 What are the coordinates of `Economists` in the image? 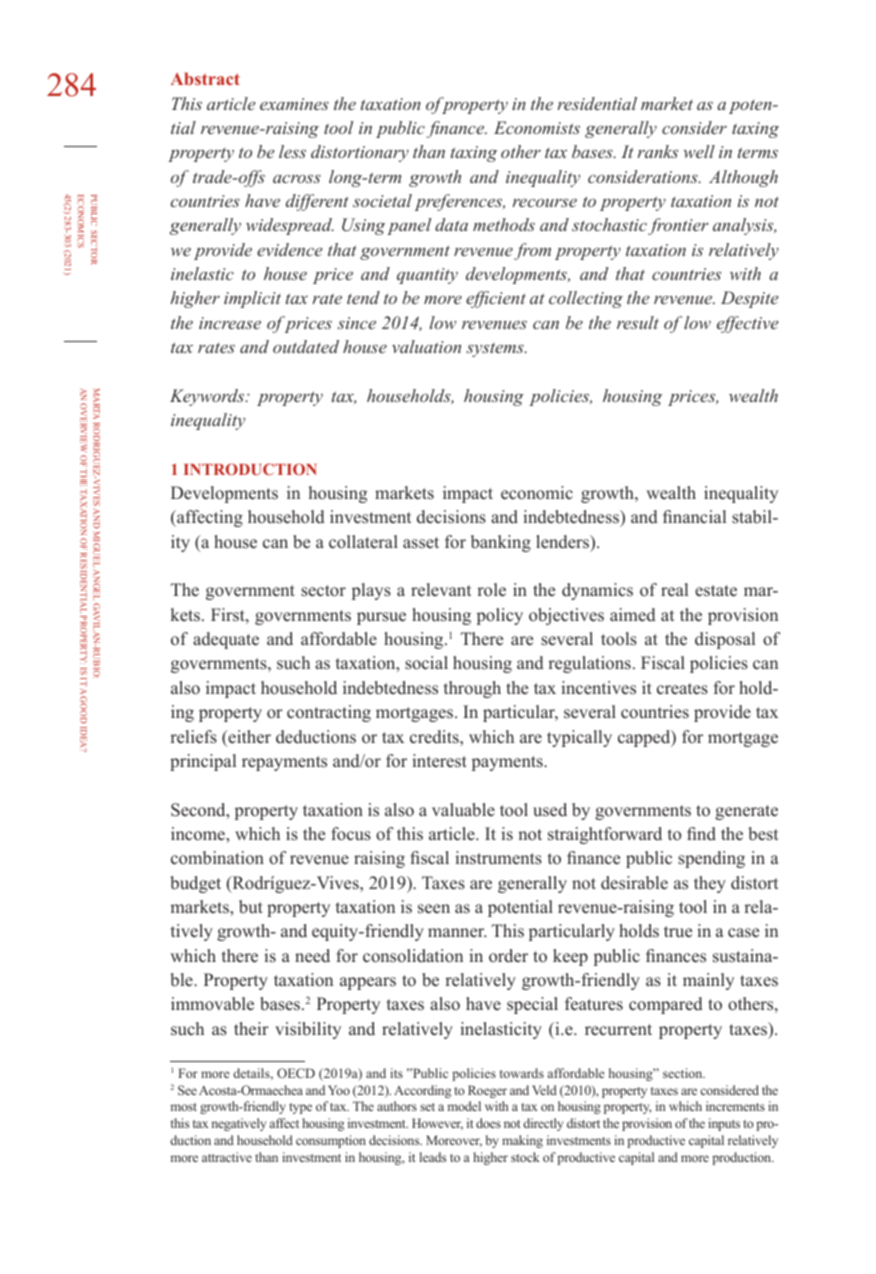 It's located at (537, 127).
